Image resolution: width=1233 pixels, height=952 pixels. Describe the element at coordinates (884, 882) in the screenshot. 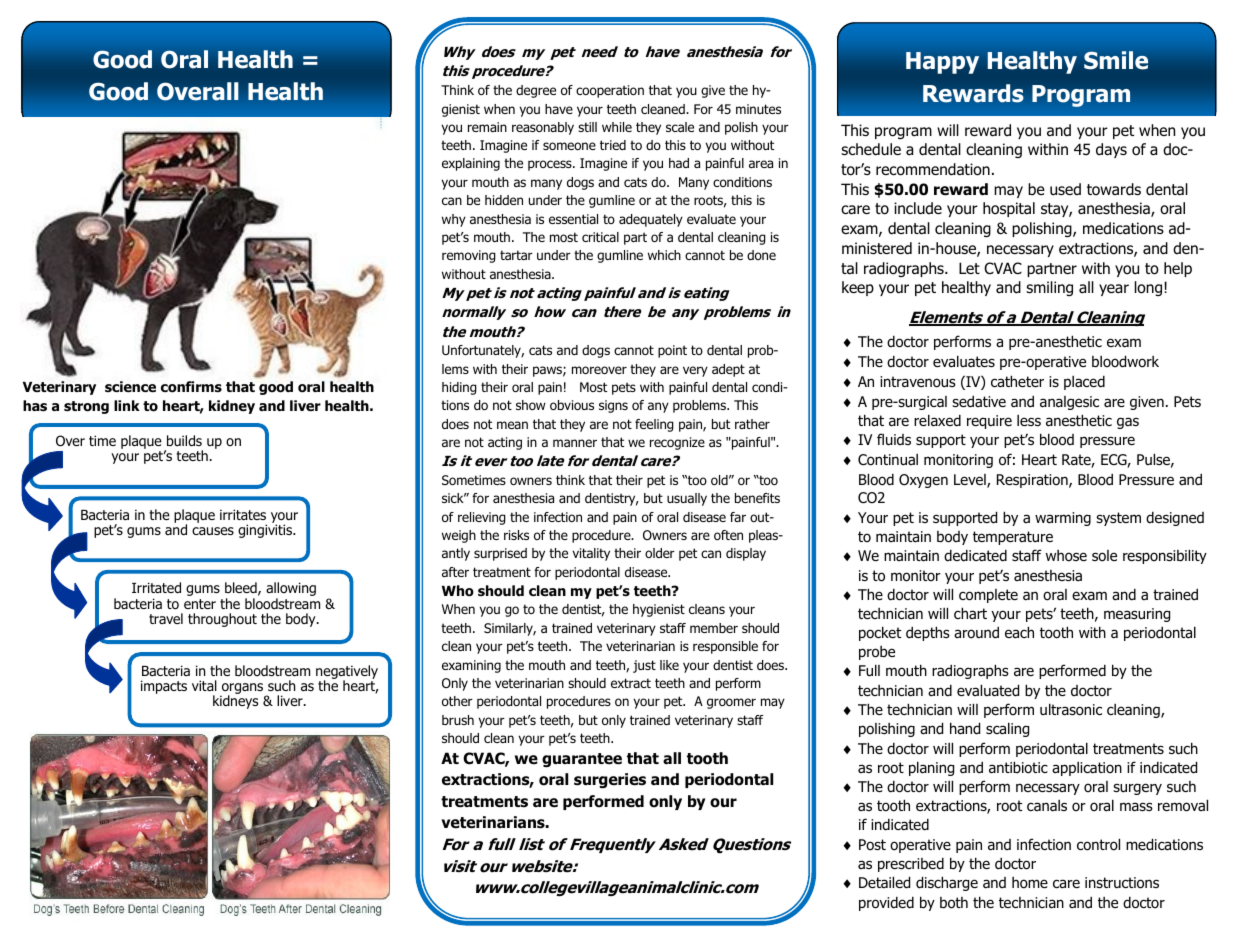

I see `Detailed` at that location.
